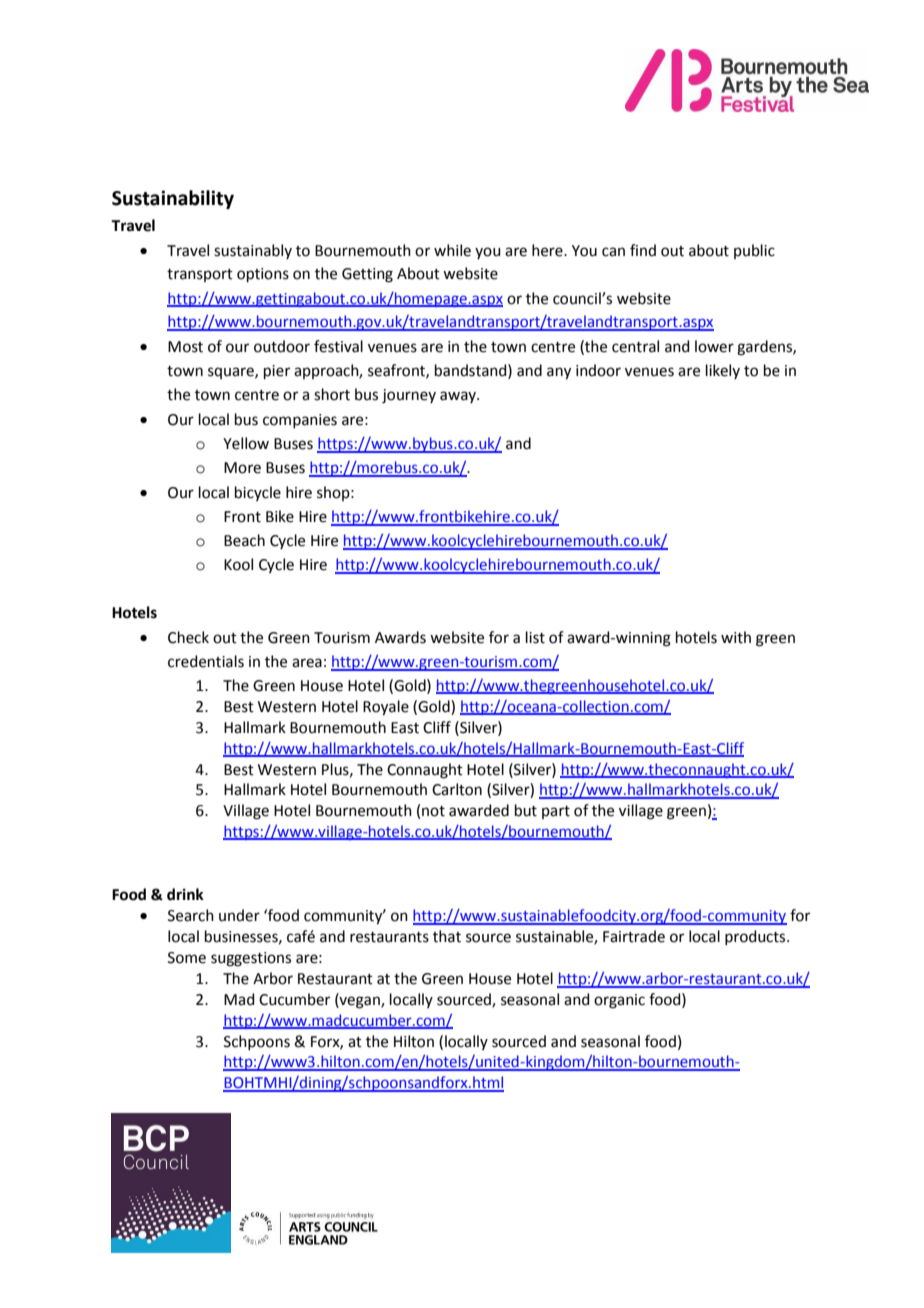 Image resolution: width=924 pixels, height=1308 pixels. I want to click on sustainably, so click(253, 251).
